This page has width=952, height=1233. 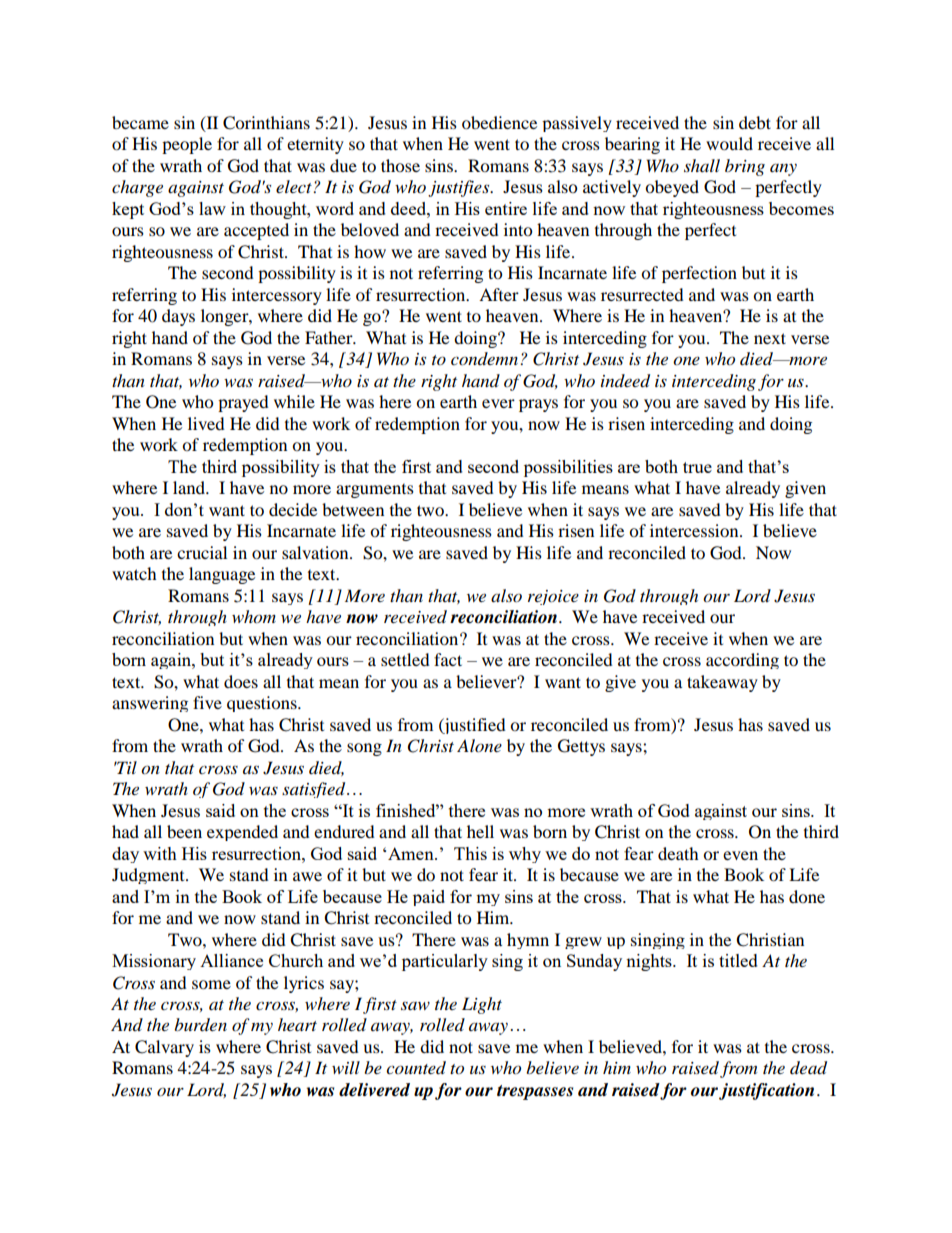 What do you see at coordinates (222, 575) in the page?
I see `language` at bounding box center [222, 575].
